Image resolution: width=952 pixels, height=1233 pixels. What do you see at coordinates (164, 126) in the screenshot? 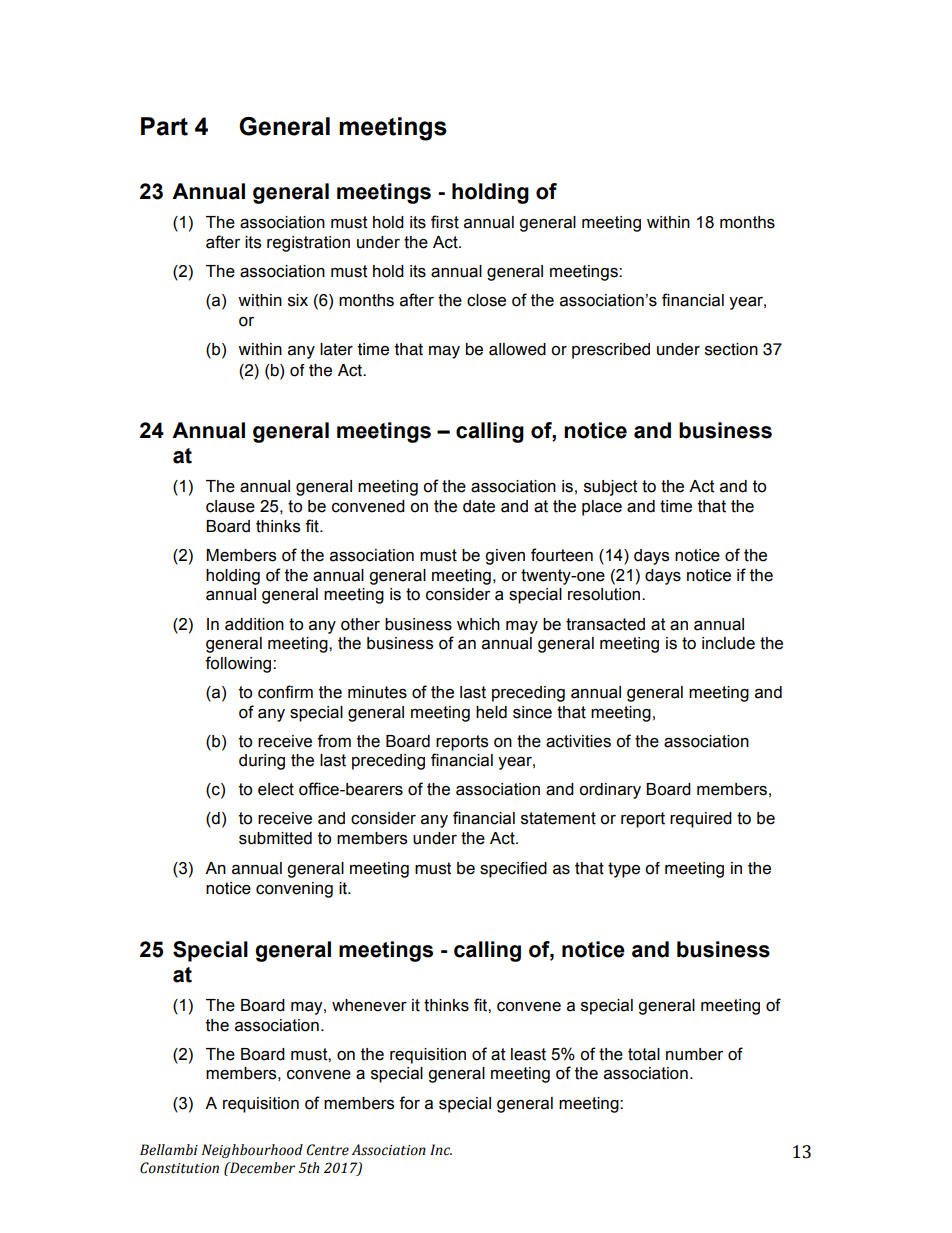
I see `Part` at bounding box center [164, 126].
